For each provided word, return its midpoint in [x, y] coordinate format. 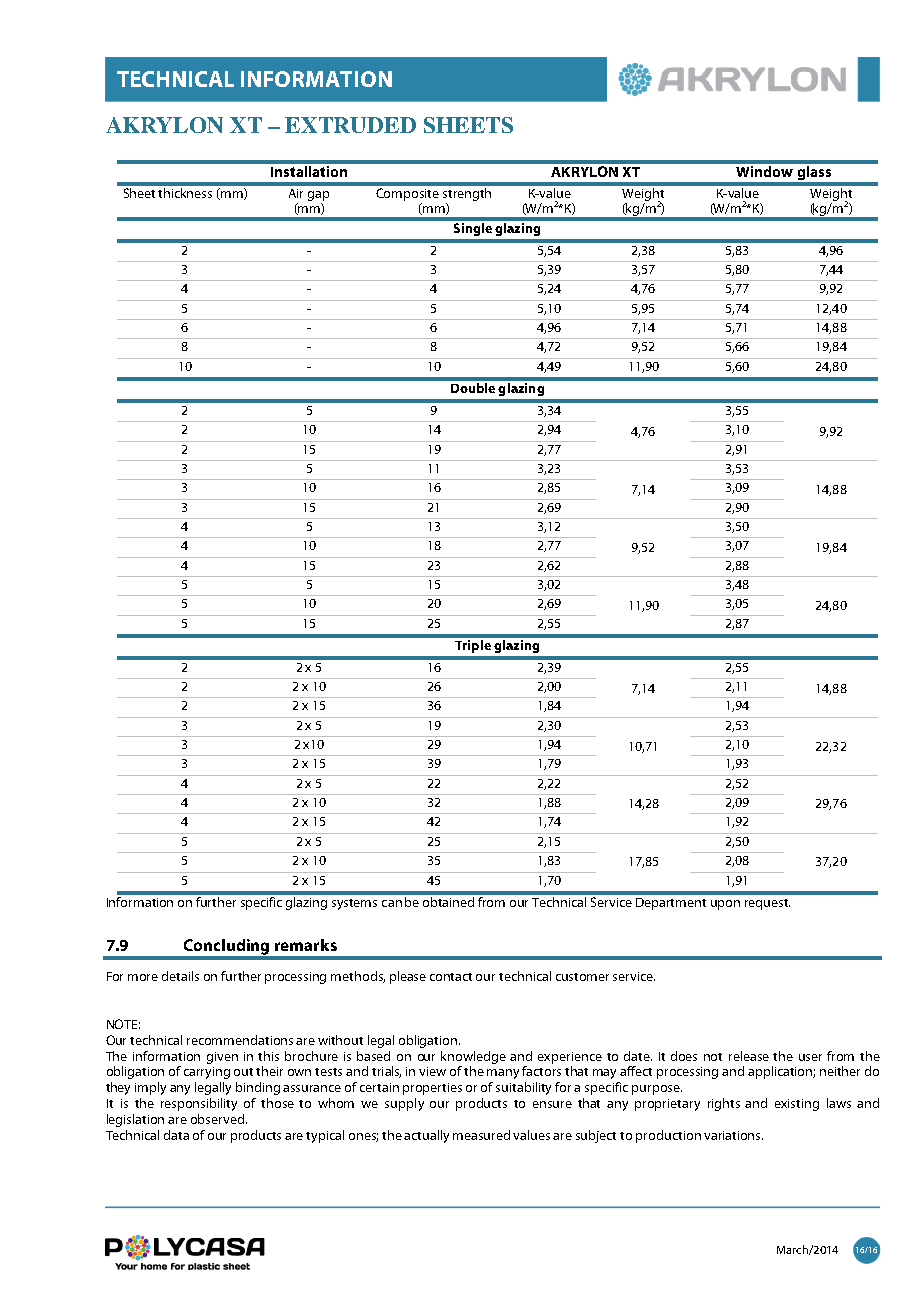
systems [354, 904]
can [392, 903]
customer [582, 977]
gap [318, 196]
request [767, 904]
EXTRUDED [350, 125]
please [408, 977]
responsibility [199, 1104]
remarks [306, 945]
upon [725, 905]
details [180, 976]
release [749, 1056]
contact [451, 977]
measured [481, 1135]
